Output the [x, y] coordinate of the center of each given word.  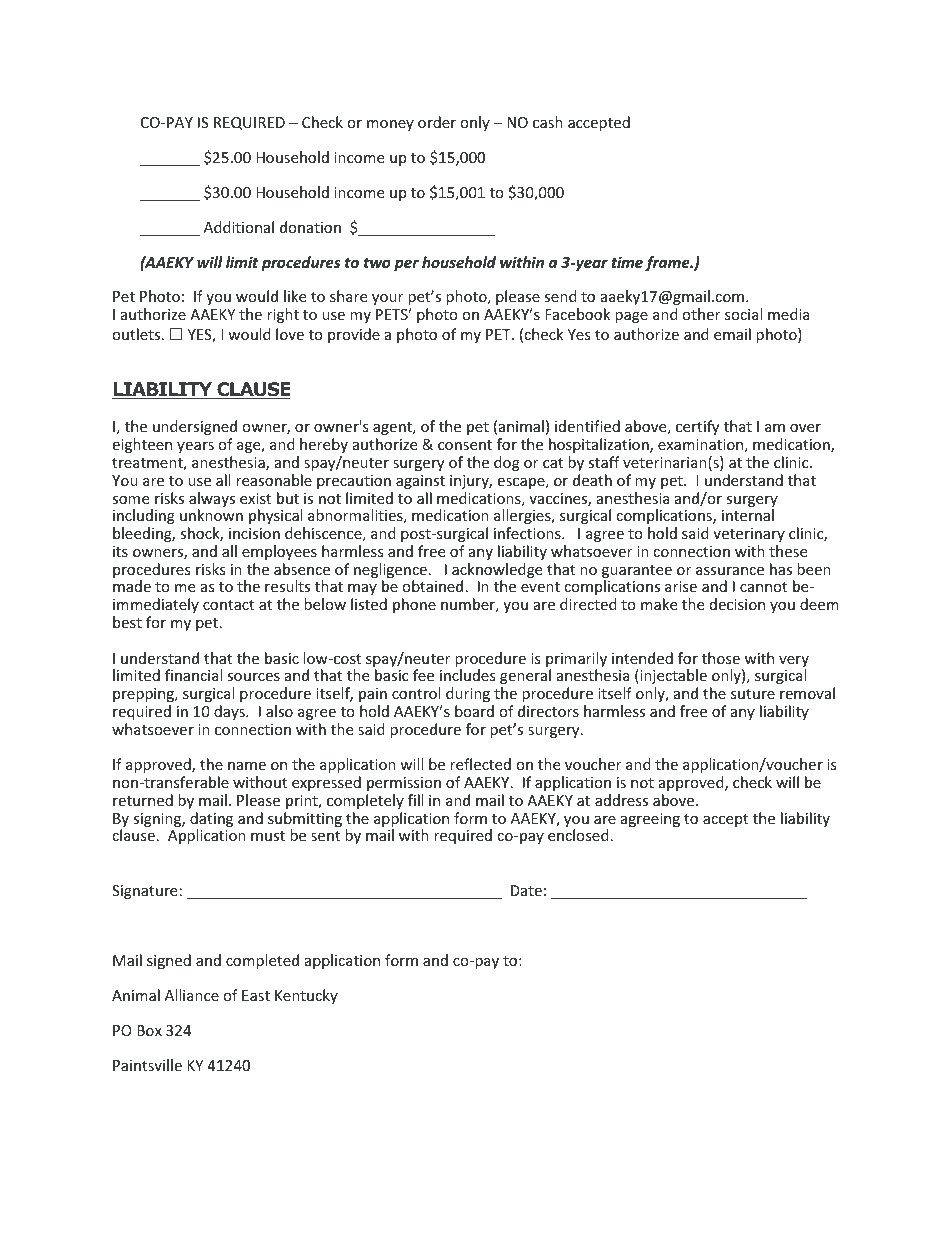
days [230, 712]
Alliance [192, 995]
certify [697, 427]
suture [753, 694]
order [437, 122]
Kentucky [306, 996]
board [474, 711]
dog [507, 463]
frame [668, 263]
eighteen [142, 445]
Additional [239, 227]
